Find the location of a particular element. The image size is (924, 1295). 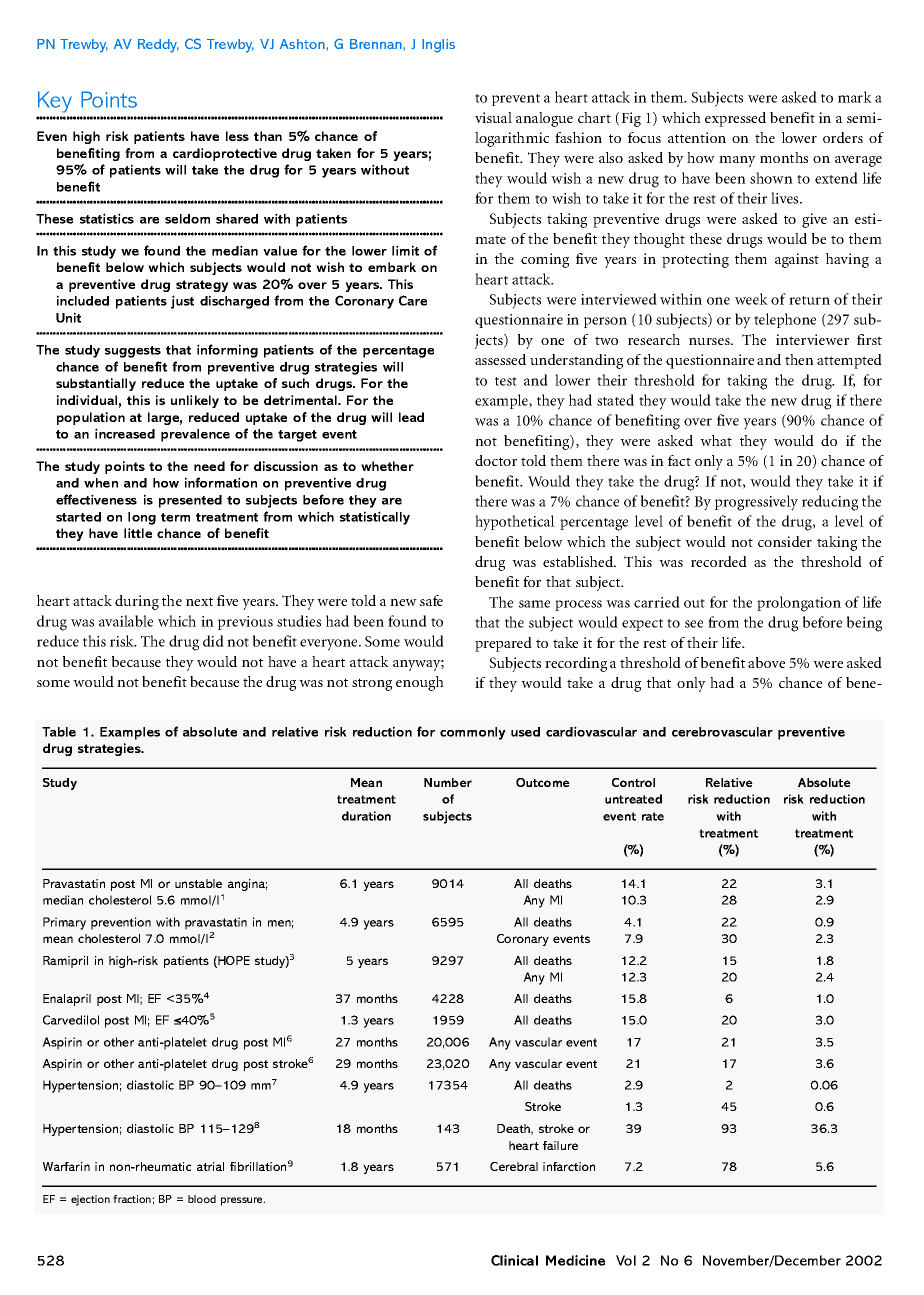

above is located at coordinates (766, 662).
